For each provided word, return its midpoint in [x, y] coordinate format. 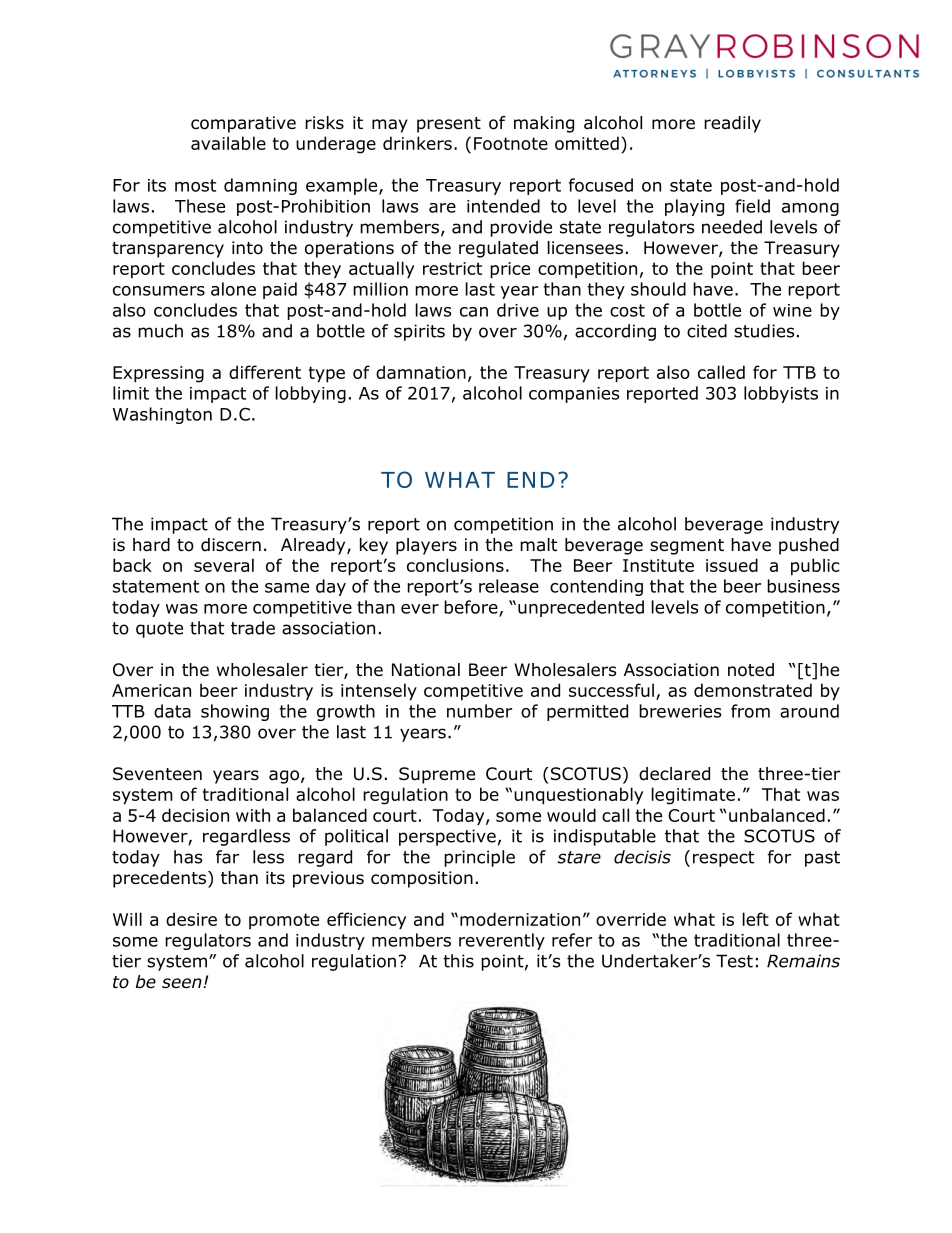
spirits [419, 332]
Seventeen [157, 774]
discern [231, 545]
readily [732, 124]
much [160, 331]
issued [732, 565]
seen [183, 983]
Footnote [511, 143]
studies [764, 331]
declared [674, 774]
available [228, 143]
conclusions [455, 565]
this [458, 961]
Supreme [437, 775]
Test [734, 961]
